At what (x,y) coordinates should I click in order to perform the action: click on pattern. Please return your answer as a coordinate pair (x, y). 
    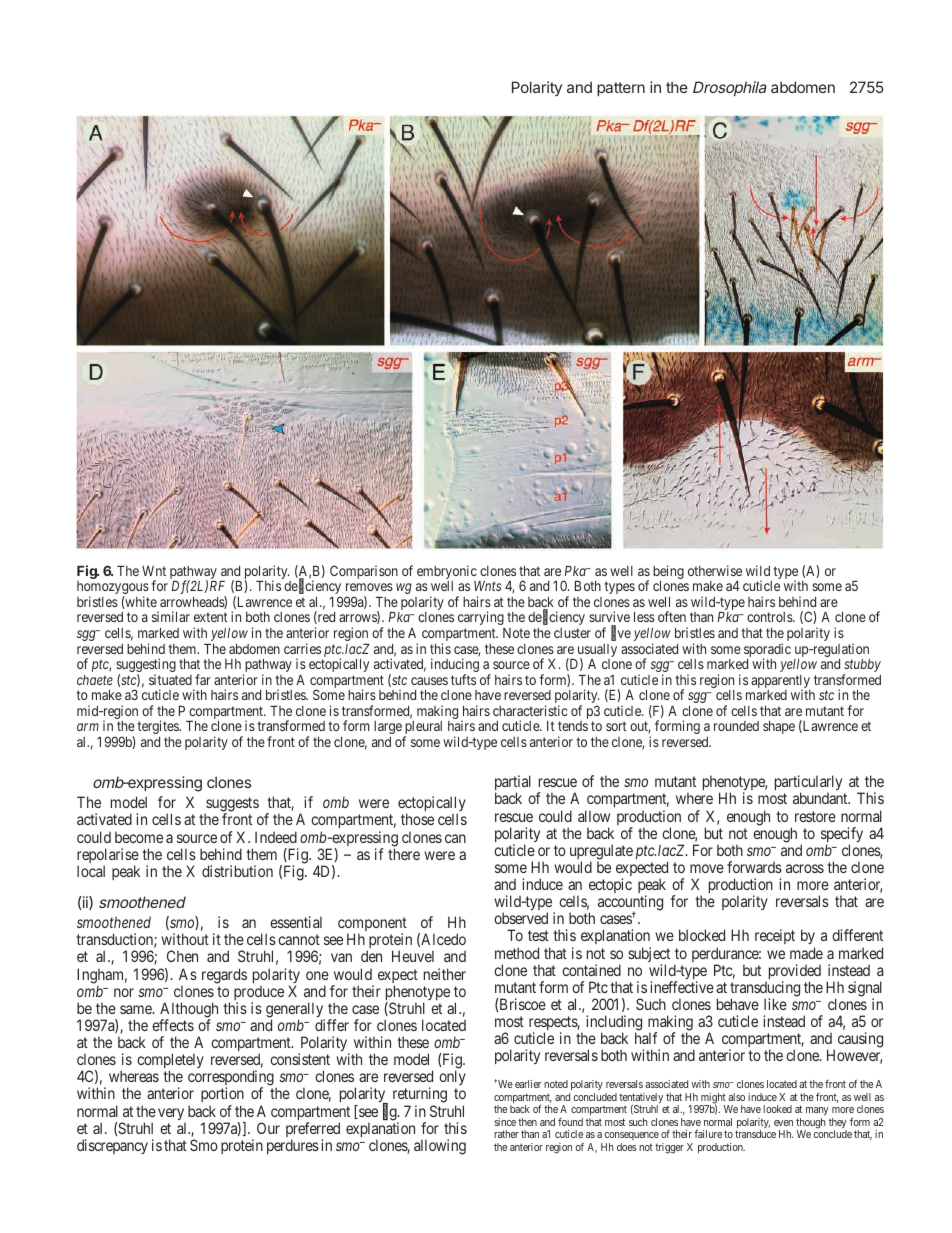
    Looking at the image, I should click on (621, 89).
